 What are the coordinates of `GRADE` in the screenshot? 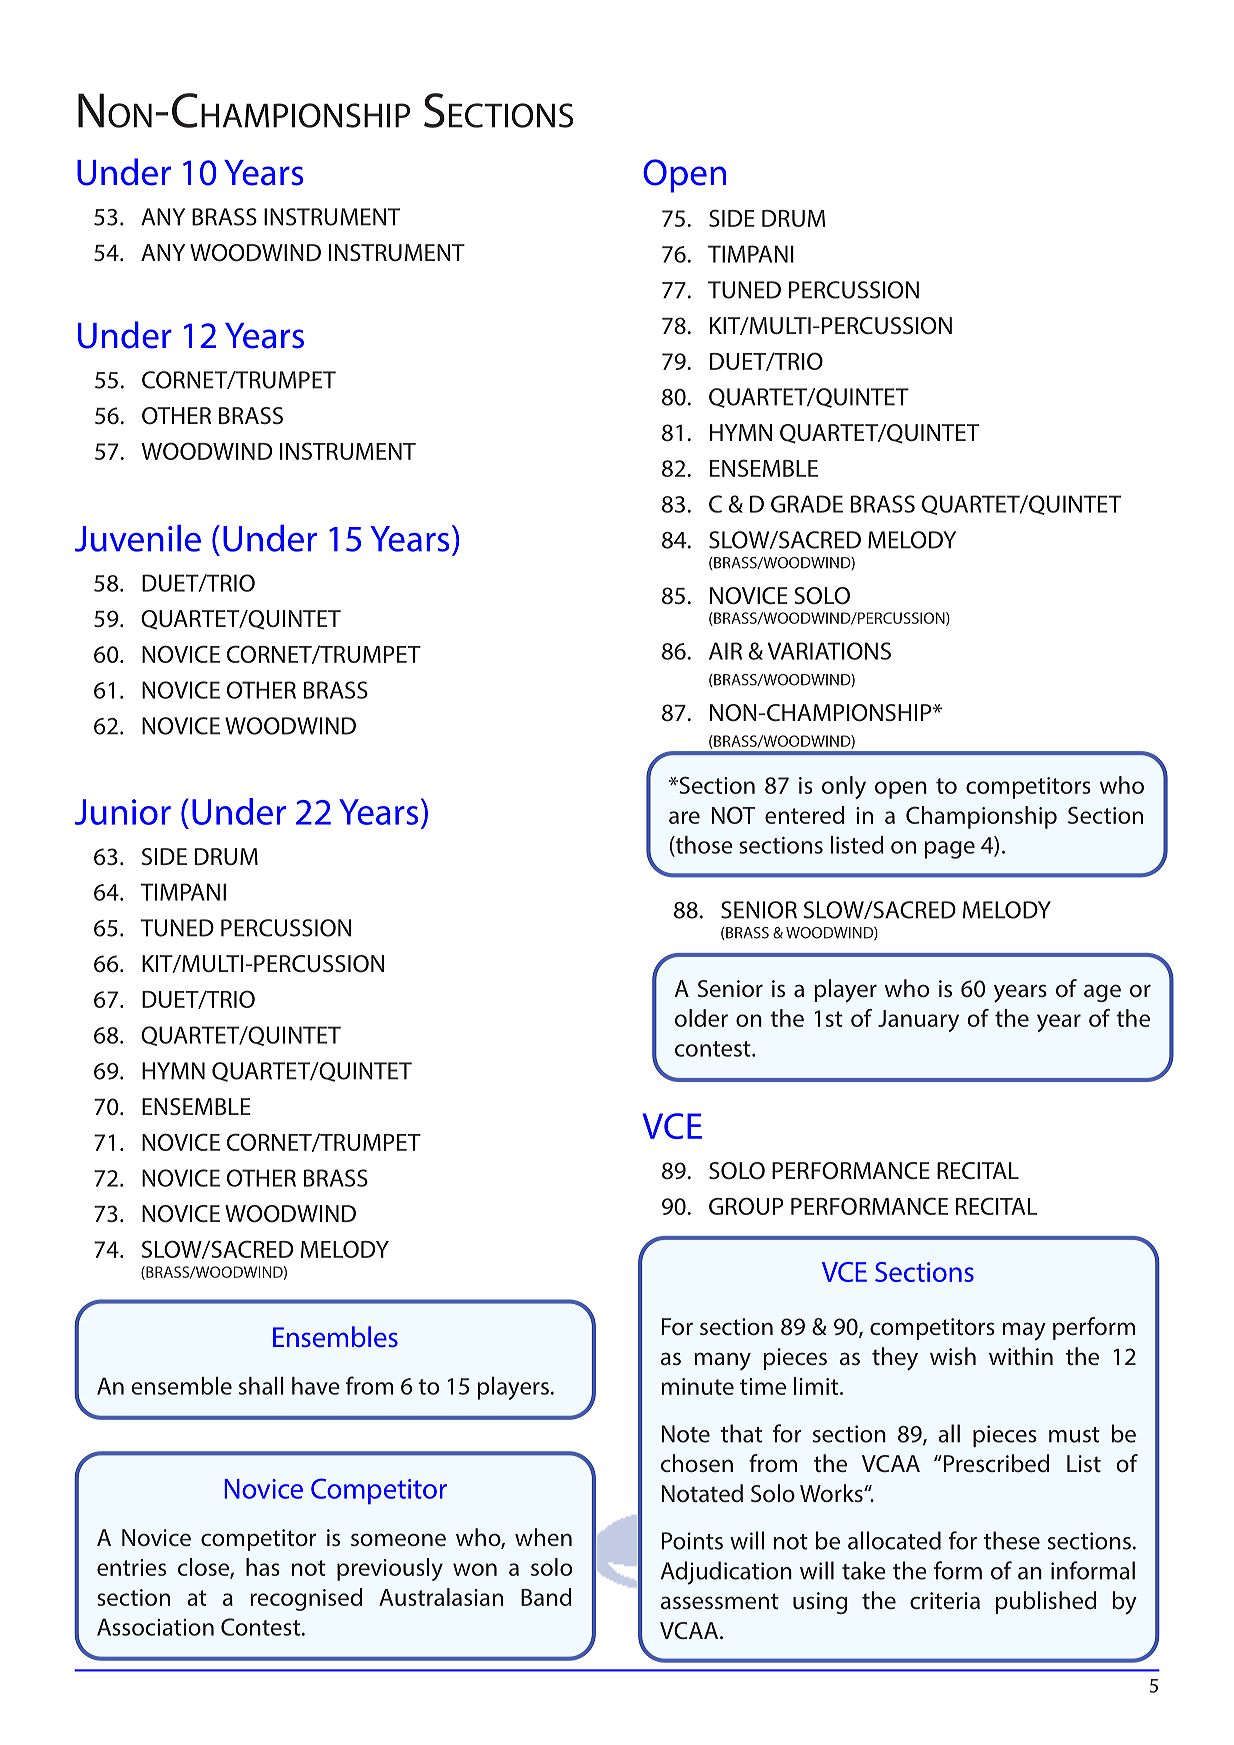 It's located at (807, 504).
